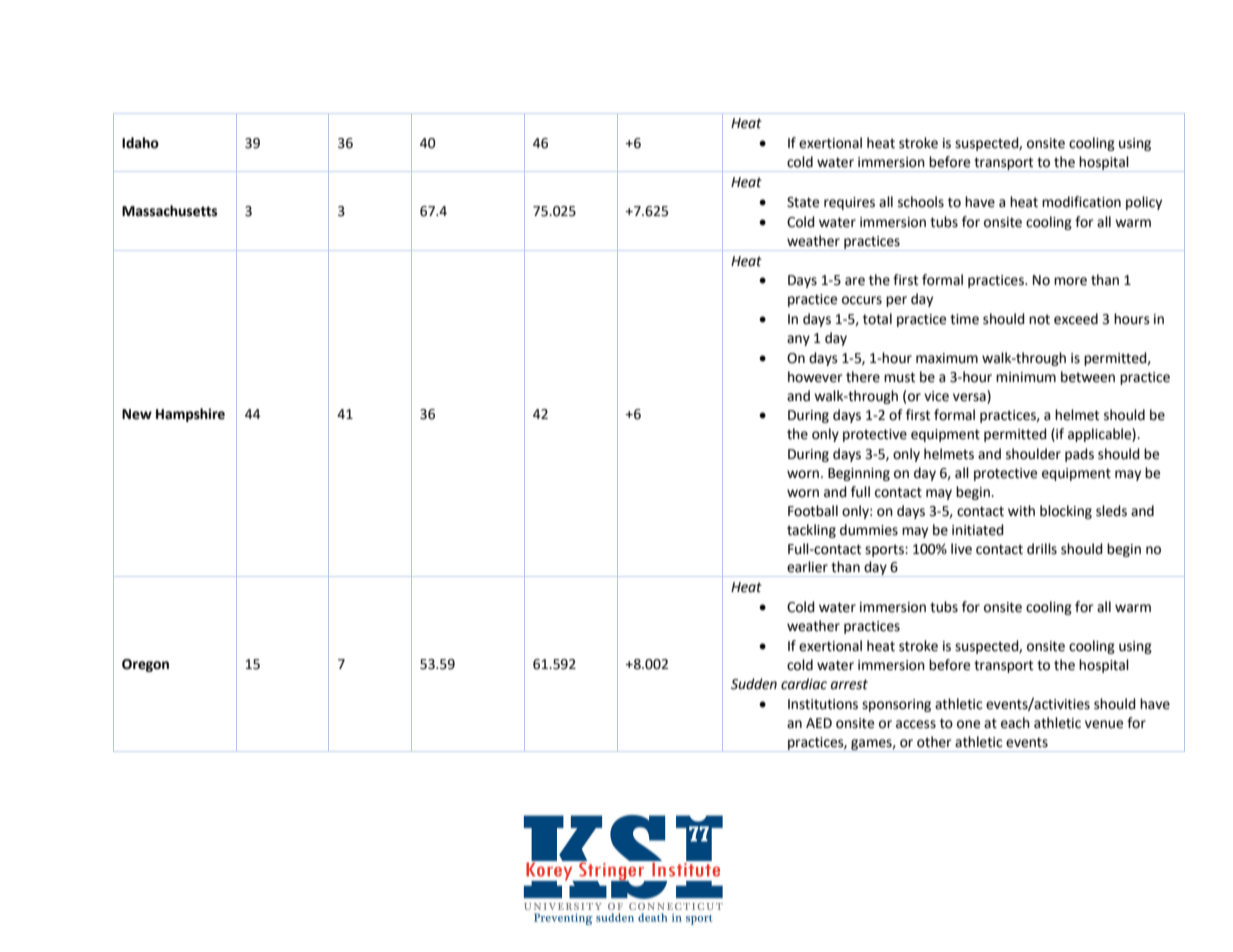 Image resolution: width=1233 pixels, height=952 pixels. I want to click on Hampshire, so click(190, 415).
